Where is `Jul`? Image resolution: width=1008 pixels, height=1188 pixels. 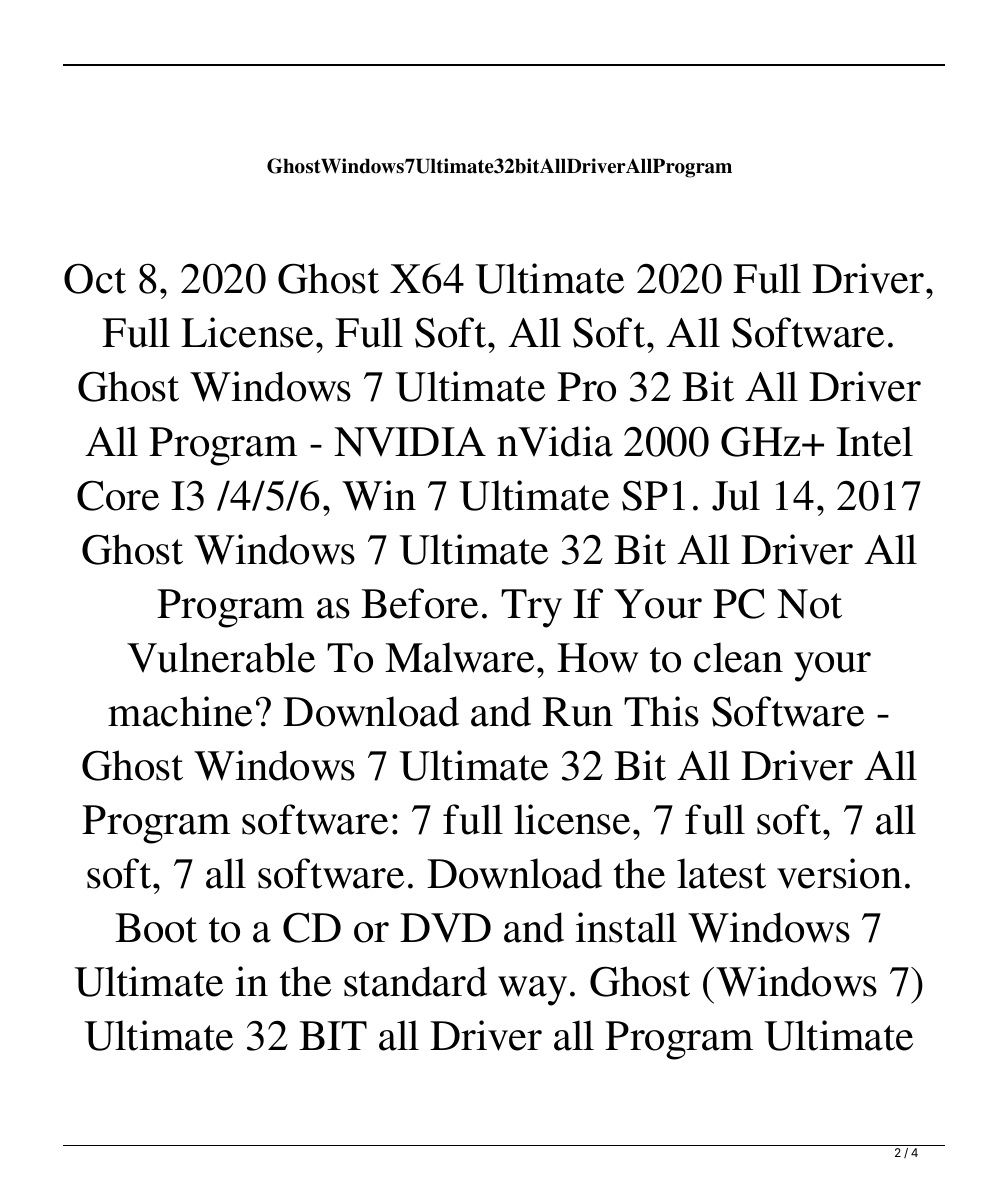
Jul is located at coordinates (736, 495).
